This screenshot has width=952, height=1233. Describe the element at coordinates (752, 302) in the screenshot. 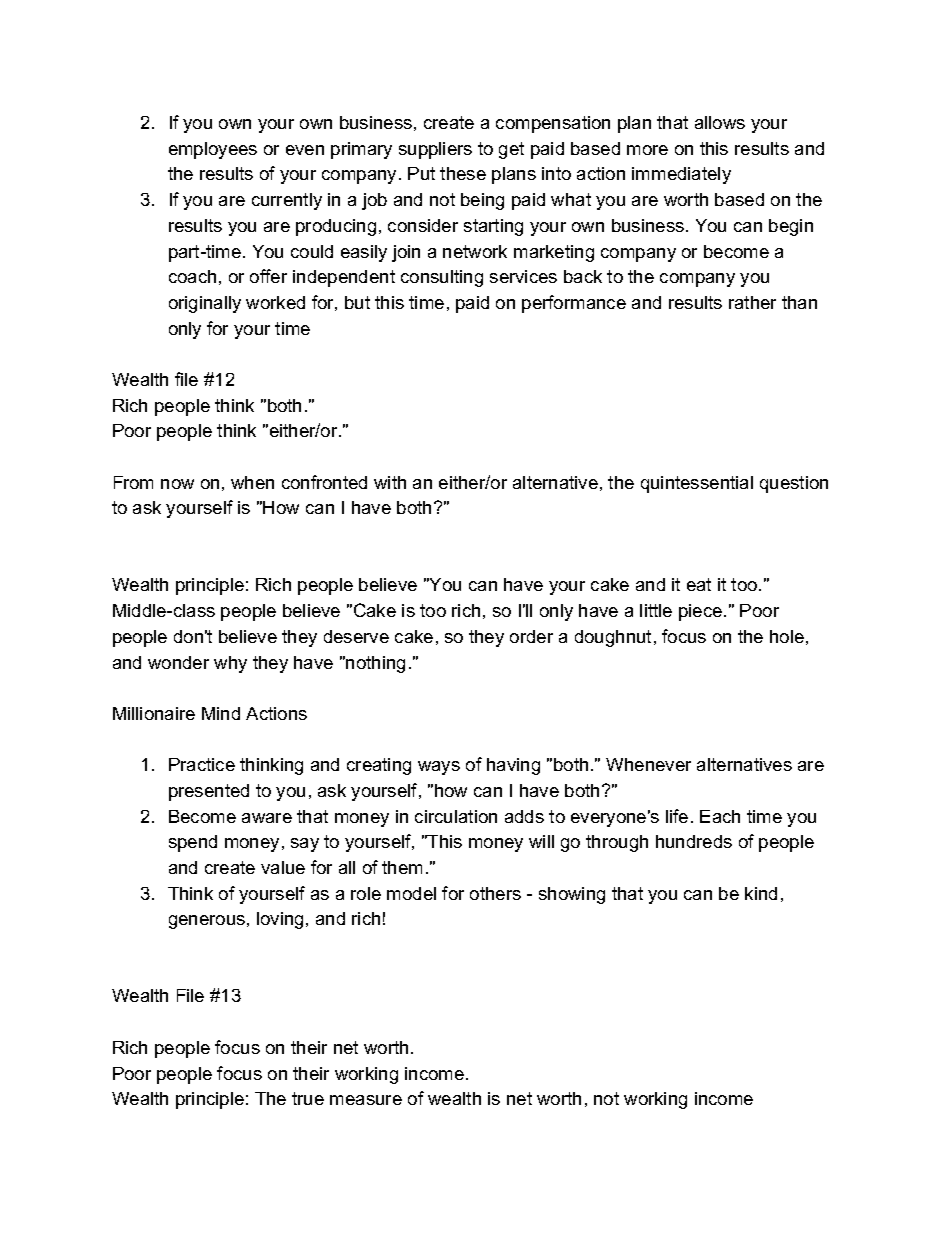

I see `rather` at that location.
